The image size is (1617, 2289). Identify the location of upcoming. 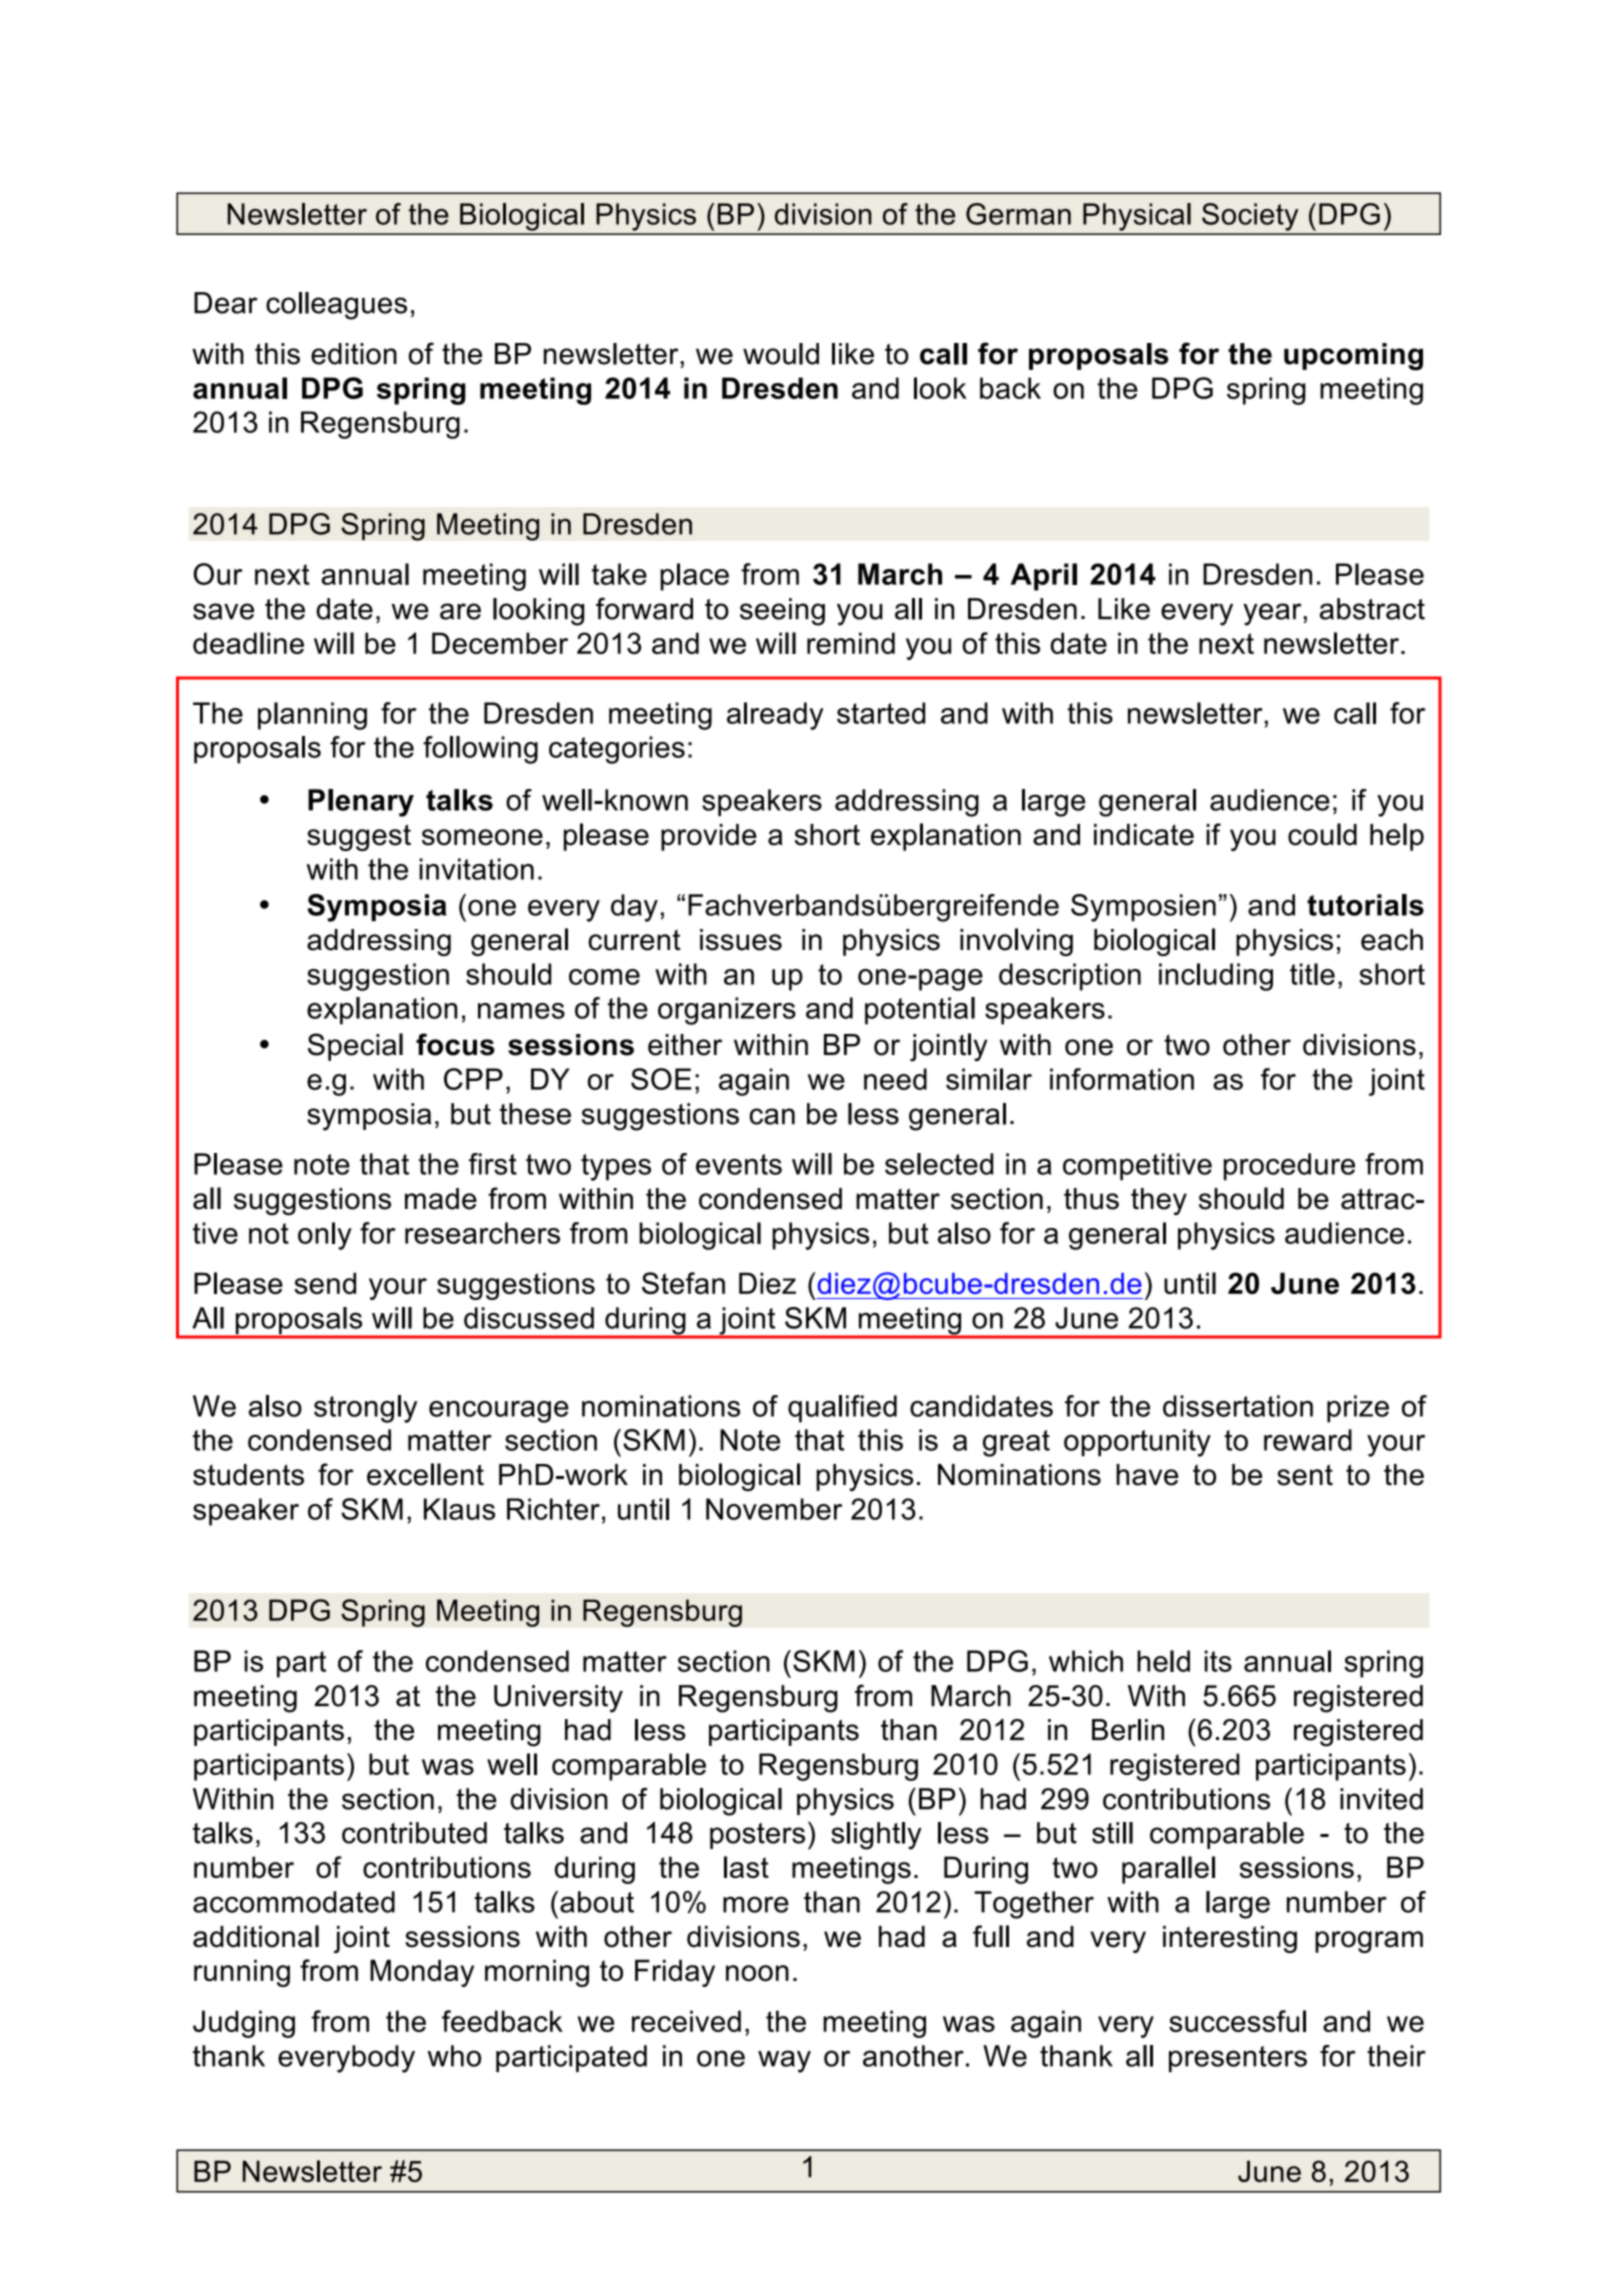
(1353, 357).
